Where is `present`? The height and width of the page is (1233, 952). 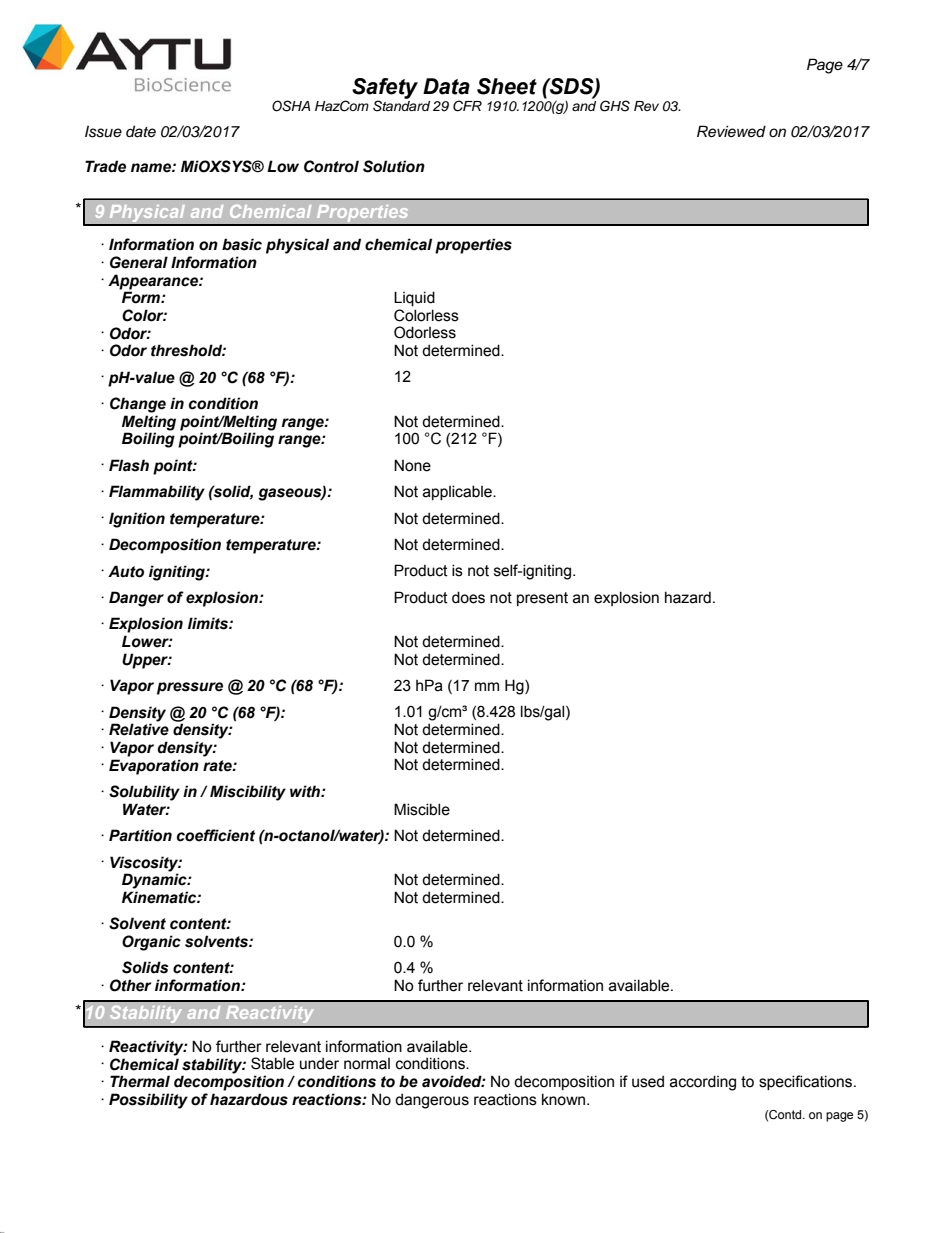
present is located at coordinates (542, 599).
